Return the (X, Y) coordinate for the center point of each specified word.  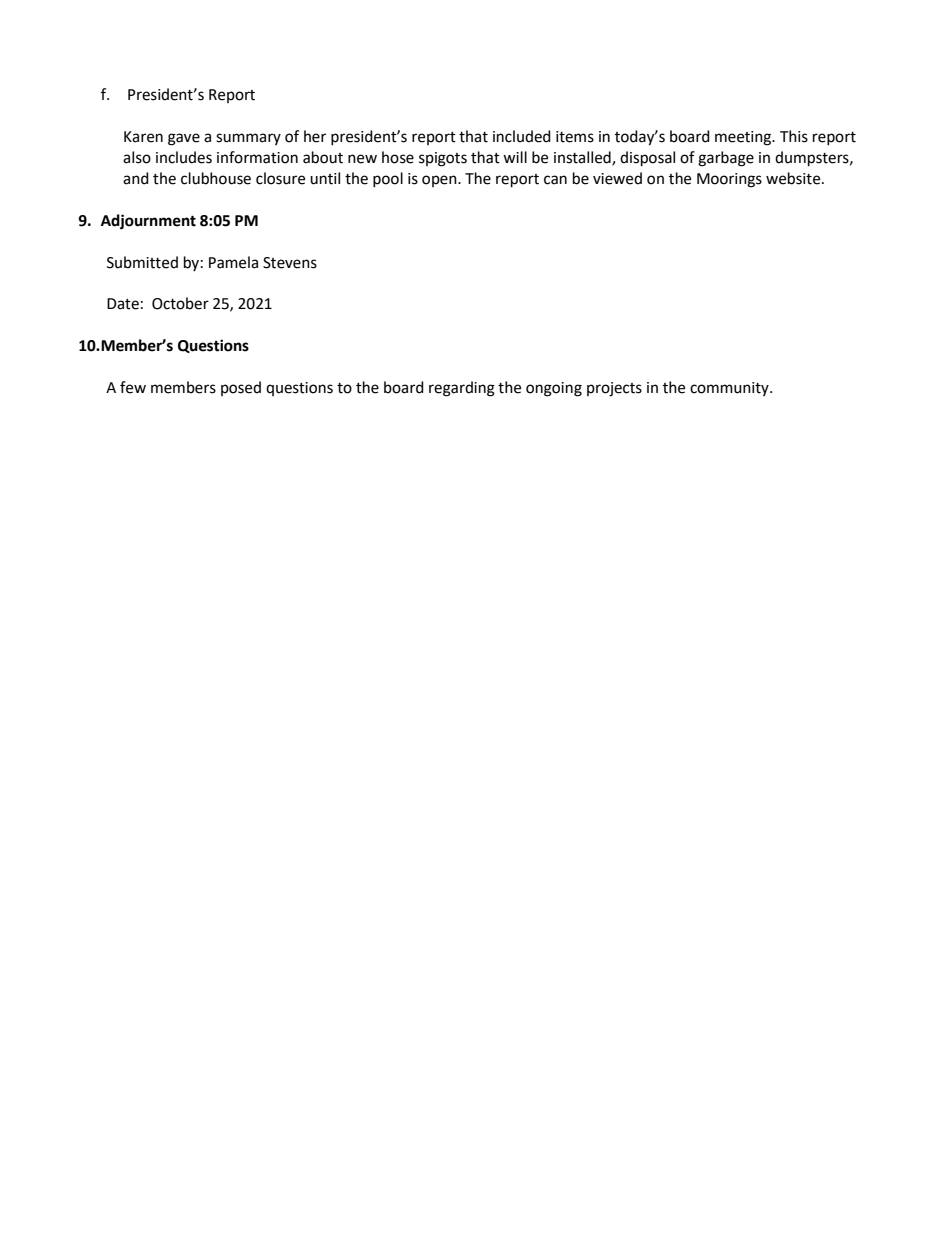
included (522, 136)
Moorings (729, 180)
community (730, 389)
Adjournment (148, 222)
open (440, 181)
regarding (462, 389)
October (180, 303)
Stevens (290, 263)
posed (241, 388)
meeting (744, 138)
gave (184, 139)
